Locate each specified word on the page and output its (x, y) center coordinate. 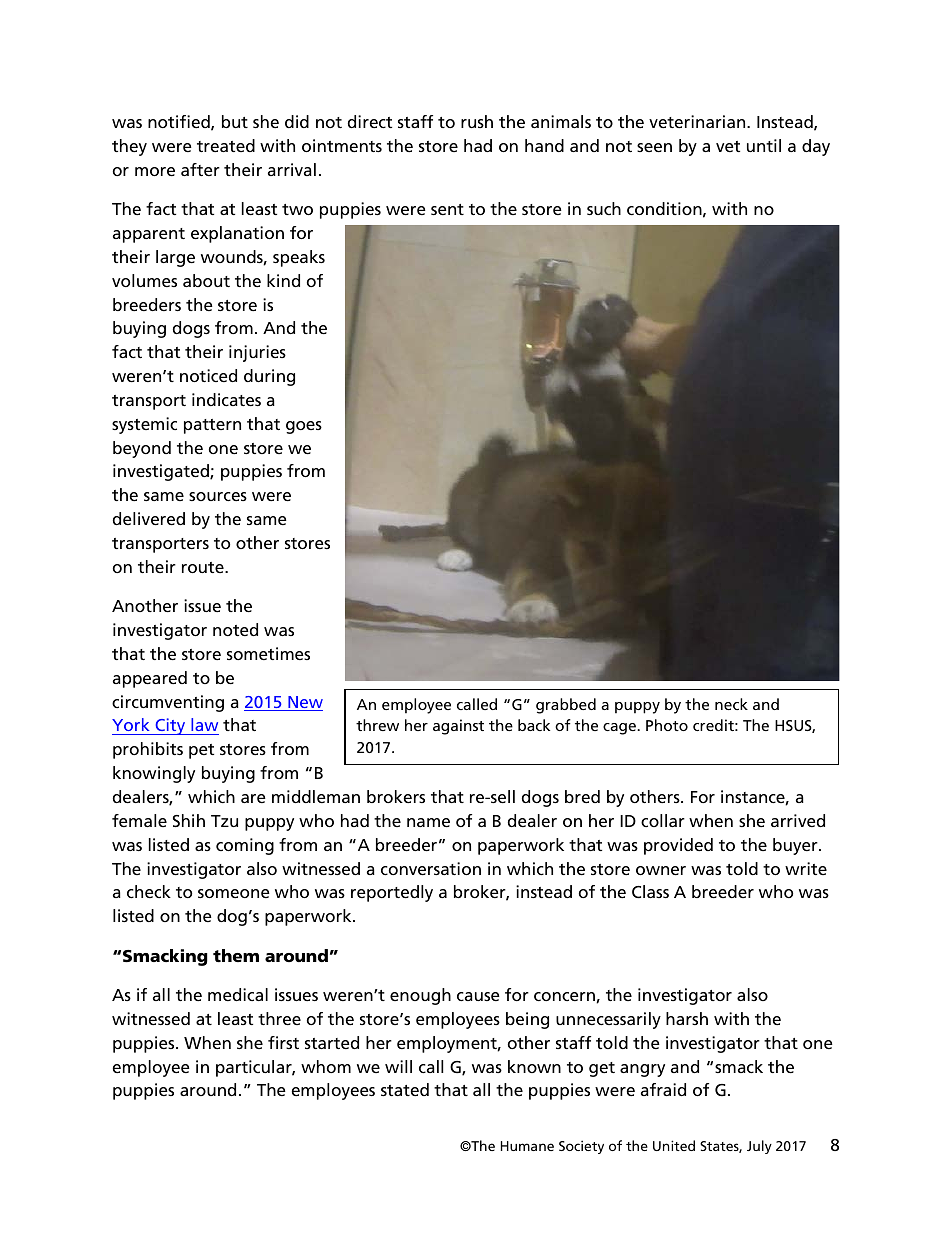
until (764, 145)
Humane (527, 1146)
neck (731, 704)
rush (477, 121)
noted (235, 629)
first (283, 1042)
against (458, 727)
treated (226, 145)
